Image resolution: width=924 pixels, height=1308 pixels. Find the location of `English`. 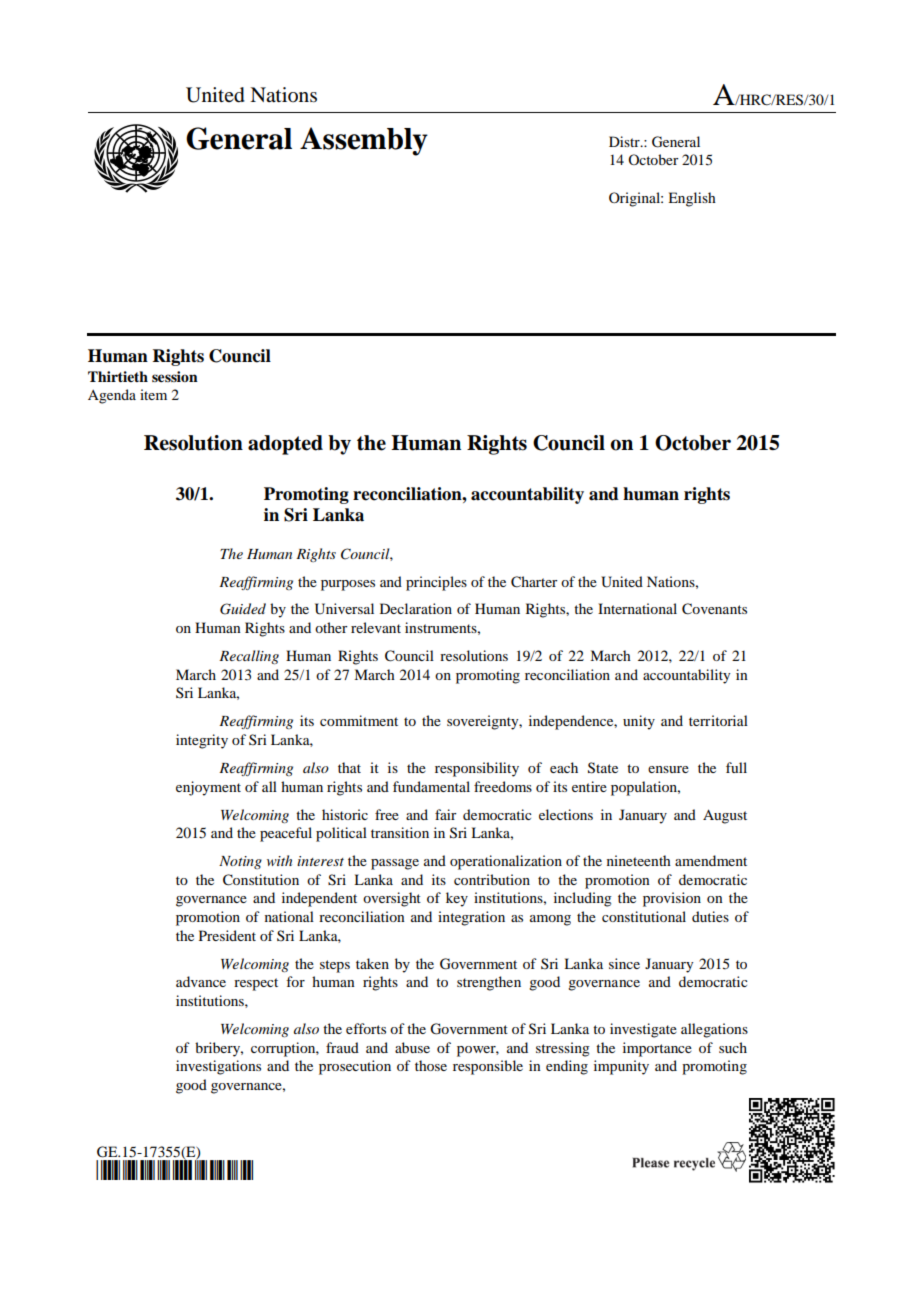

English is located at coordinates (692, 199).
